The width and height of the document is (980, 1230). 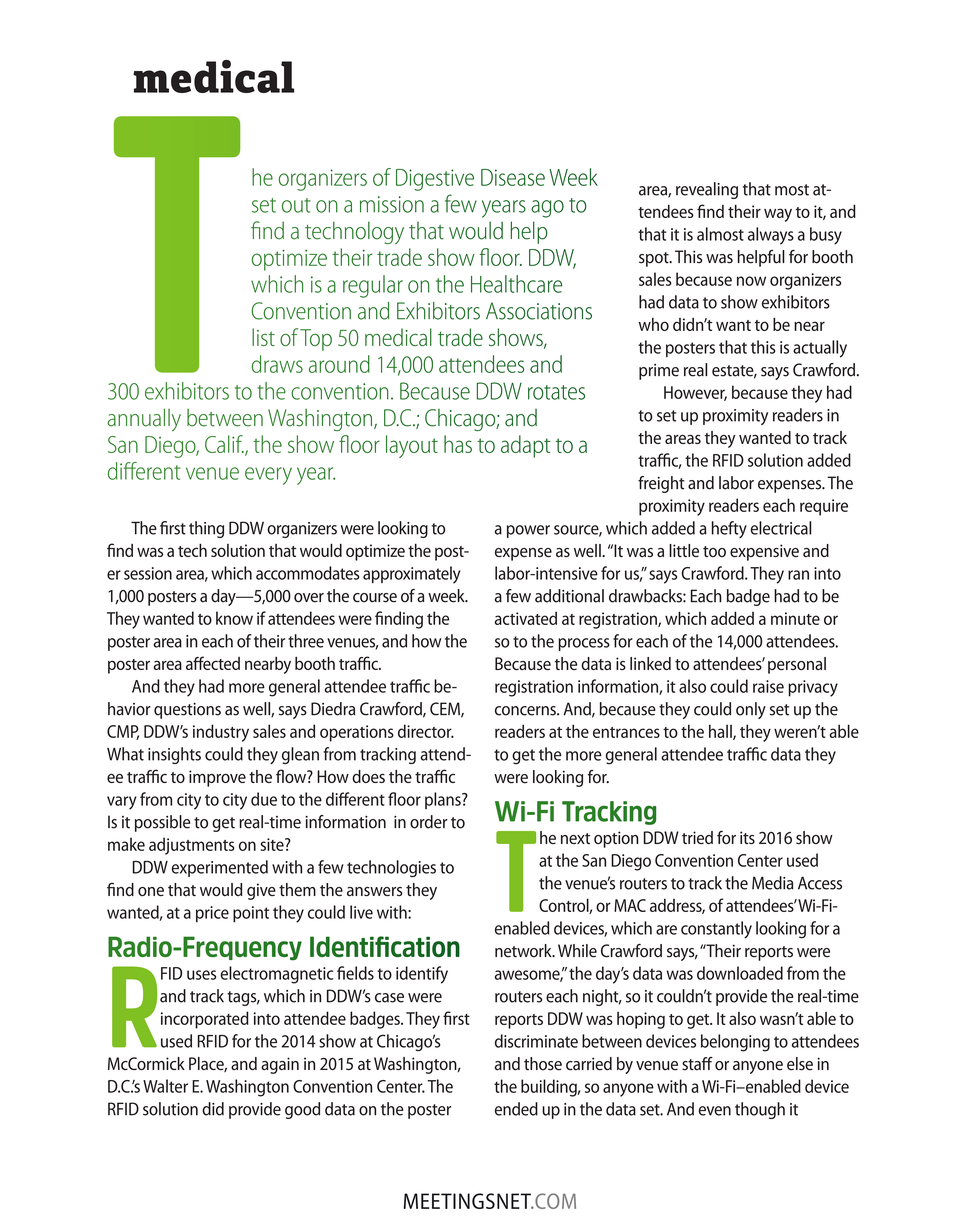 I want to click on Walter, so click(x=165, y=1086).
